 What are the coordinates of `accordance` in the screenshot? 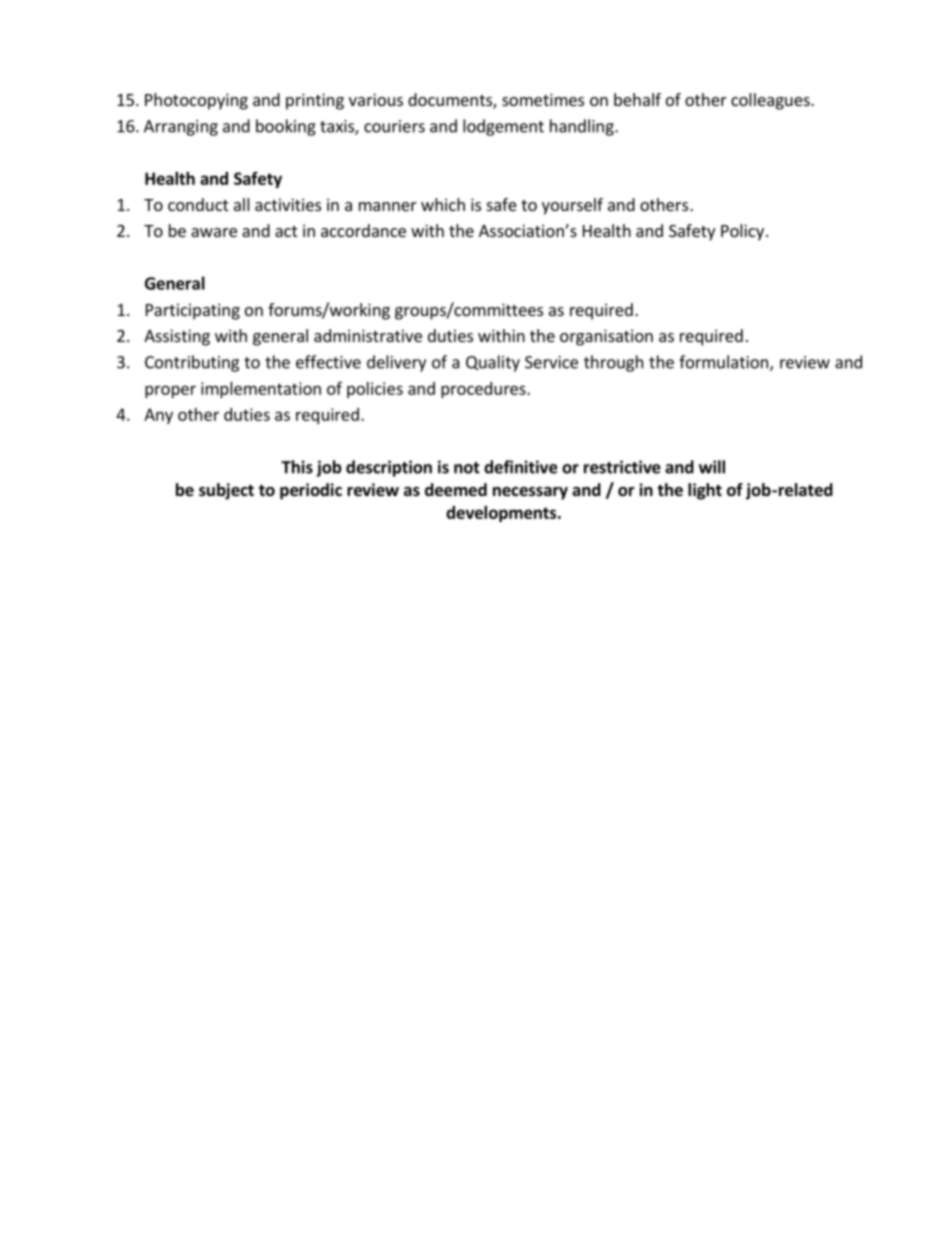 It's located at (363, 230).
